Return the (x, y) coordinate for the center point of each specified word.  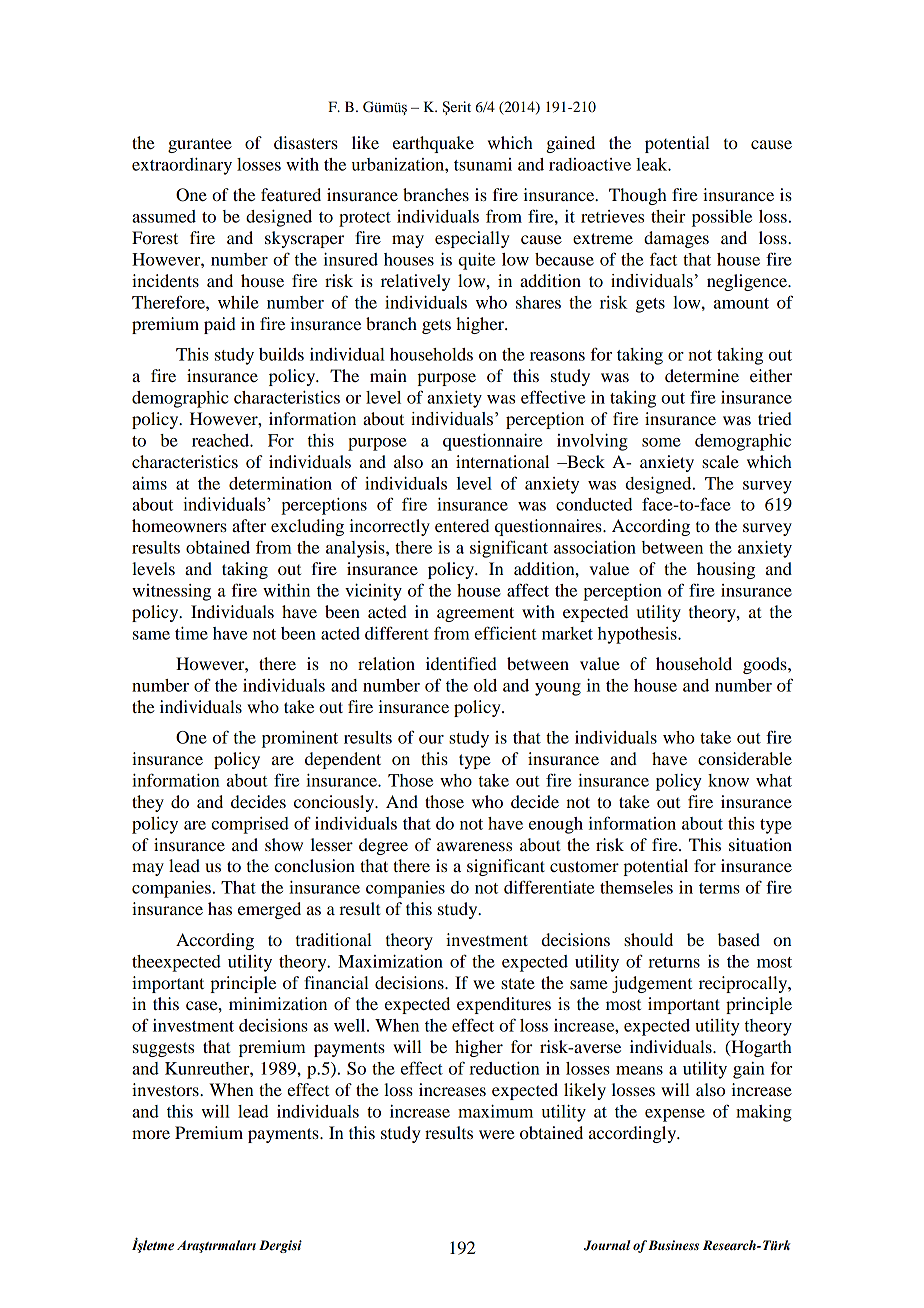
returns (674, 962)
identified (461, 663)
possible (722, 218)
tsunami (483, 164)
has (220, 908)
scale (720, 461)
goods (766, 665)
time (191, 633)
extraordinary (182, 166)
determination (280, 483)
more (151, 1134)
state (518, 983)
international (502, 461)
